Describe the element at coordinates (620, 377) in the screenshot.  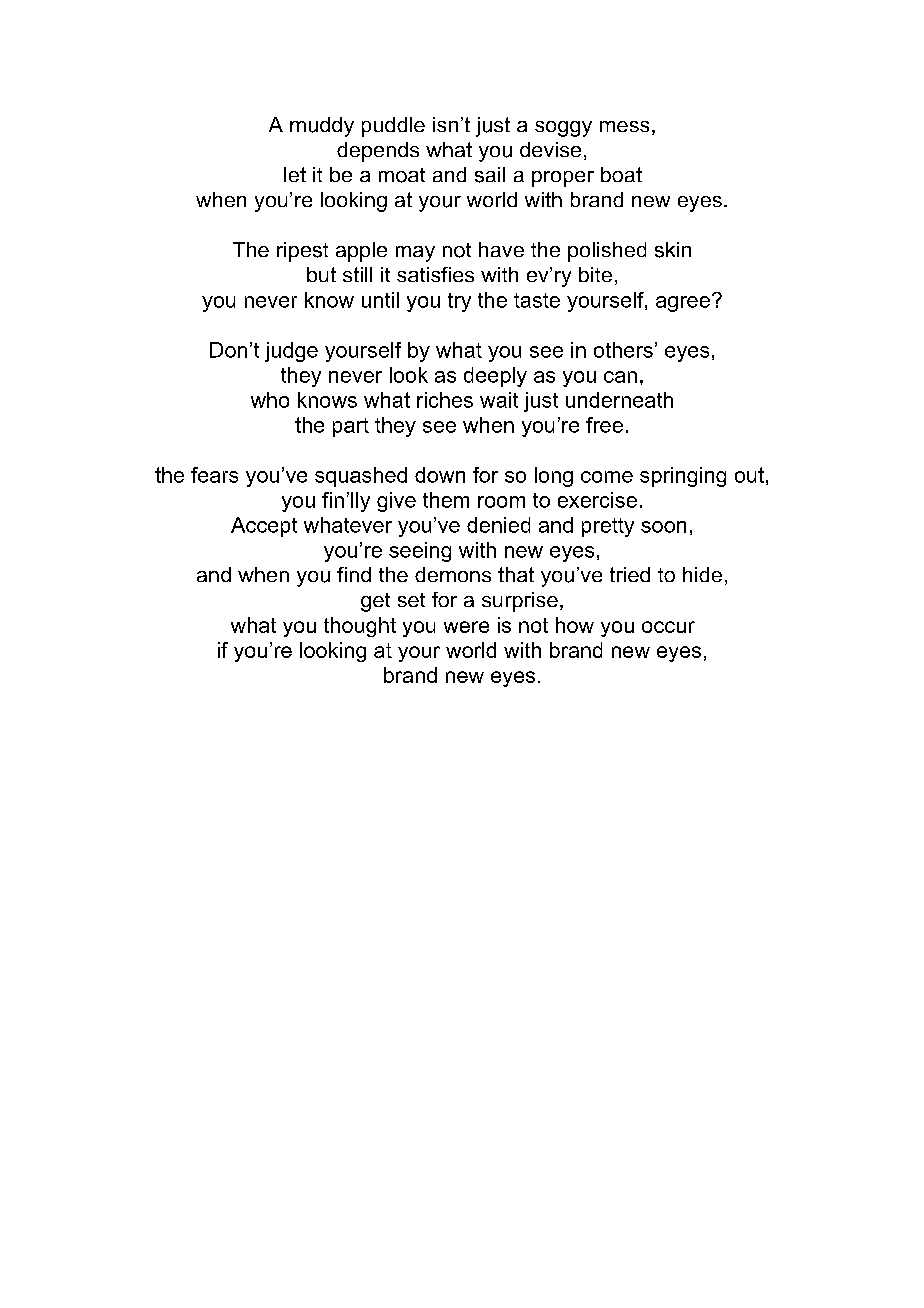
I see `can` at that location.
